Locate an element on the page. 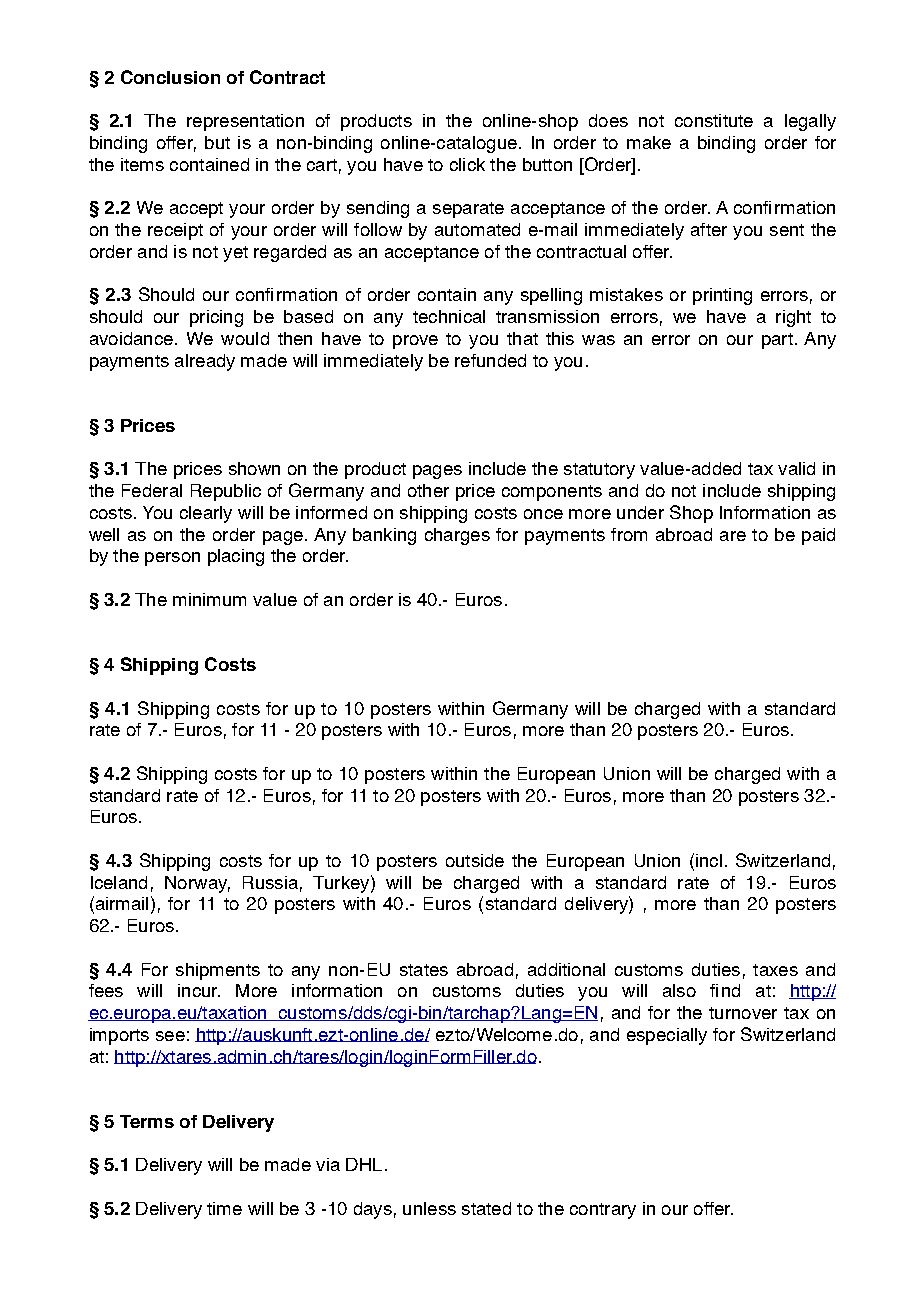 The width and height of the page is (924, 1308). Conclusion is located at coordinates (170, 77).
